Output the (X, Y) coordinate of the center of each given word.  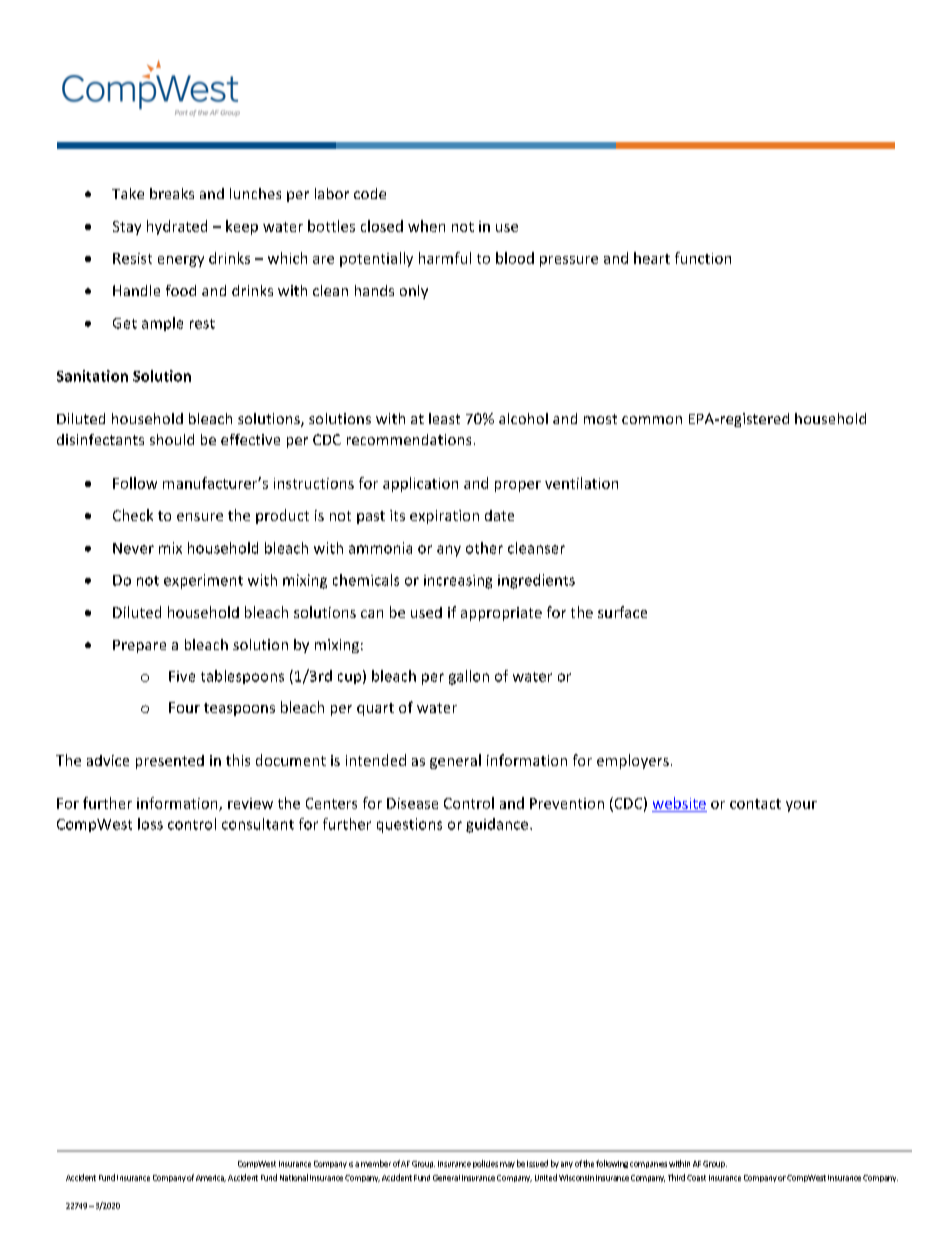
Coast (696, 1178)
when (426, 226)
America (211, 1178)
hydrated (177, 227)
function (703, 258)
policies (485, 1164)
